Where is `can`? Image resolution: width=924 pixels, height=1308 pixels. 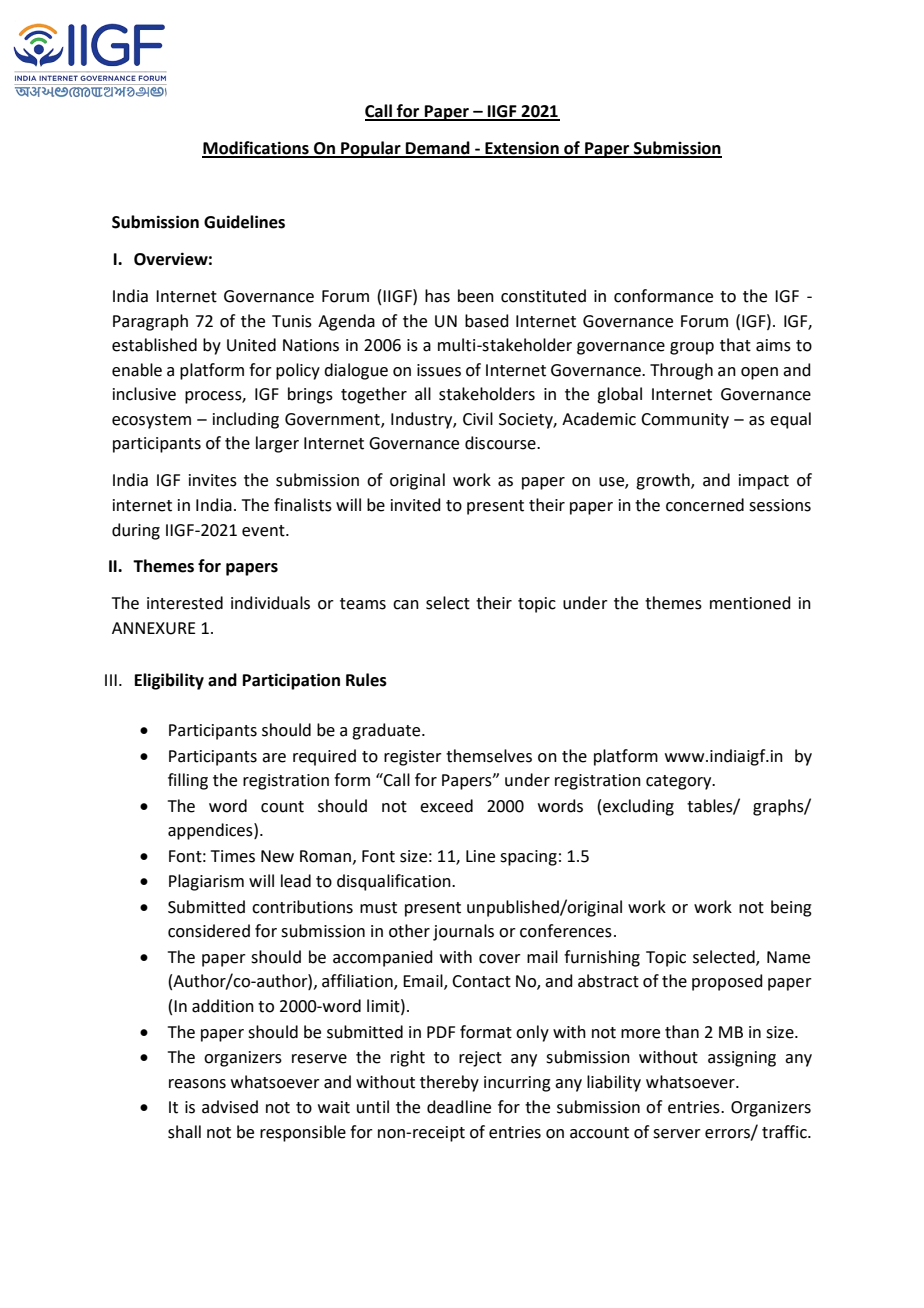
can is located at coordinates (406, 605).
